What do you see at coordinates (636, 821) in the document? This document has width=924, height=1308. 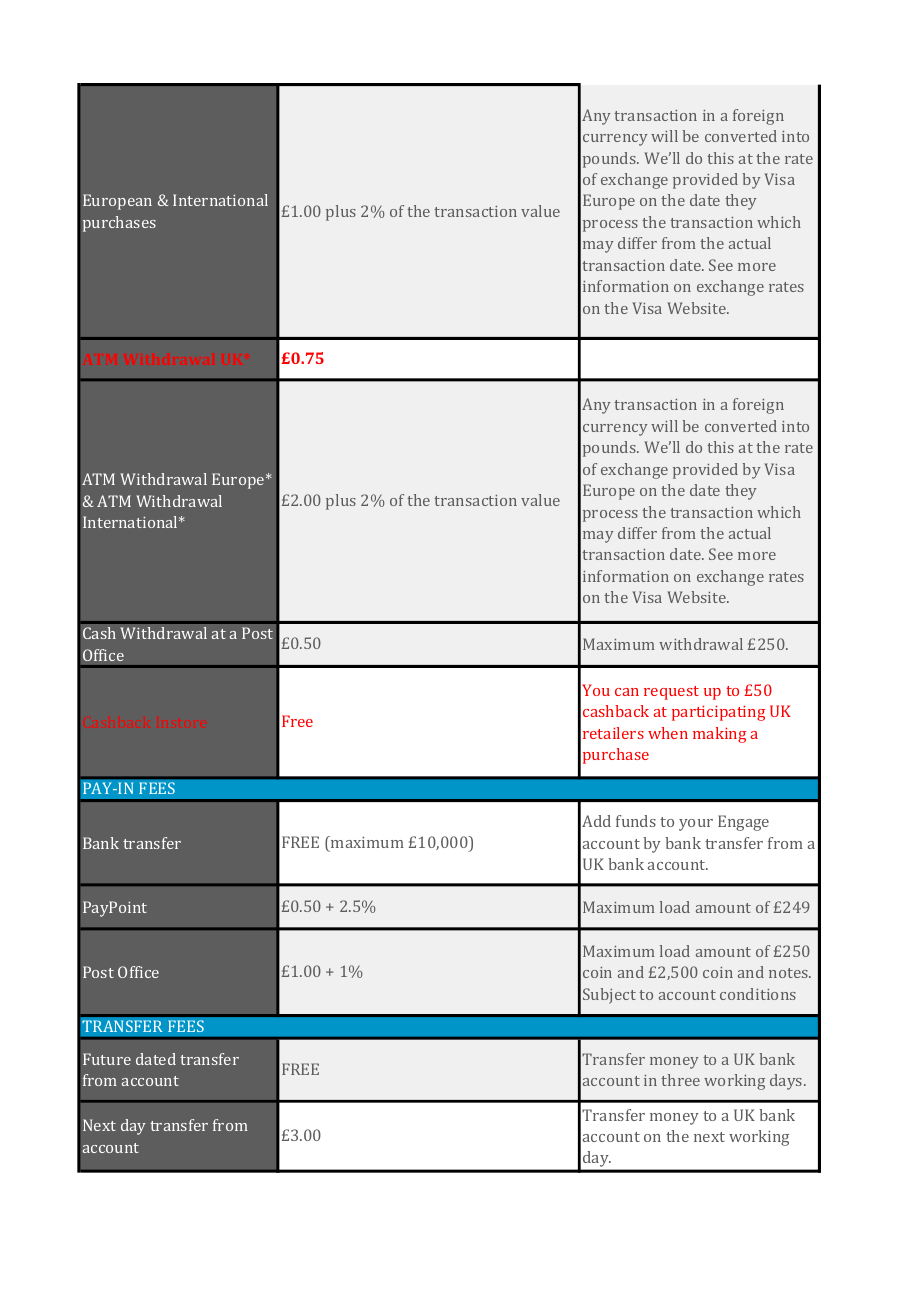 I see `funds` at bounding box center [636, 821].
